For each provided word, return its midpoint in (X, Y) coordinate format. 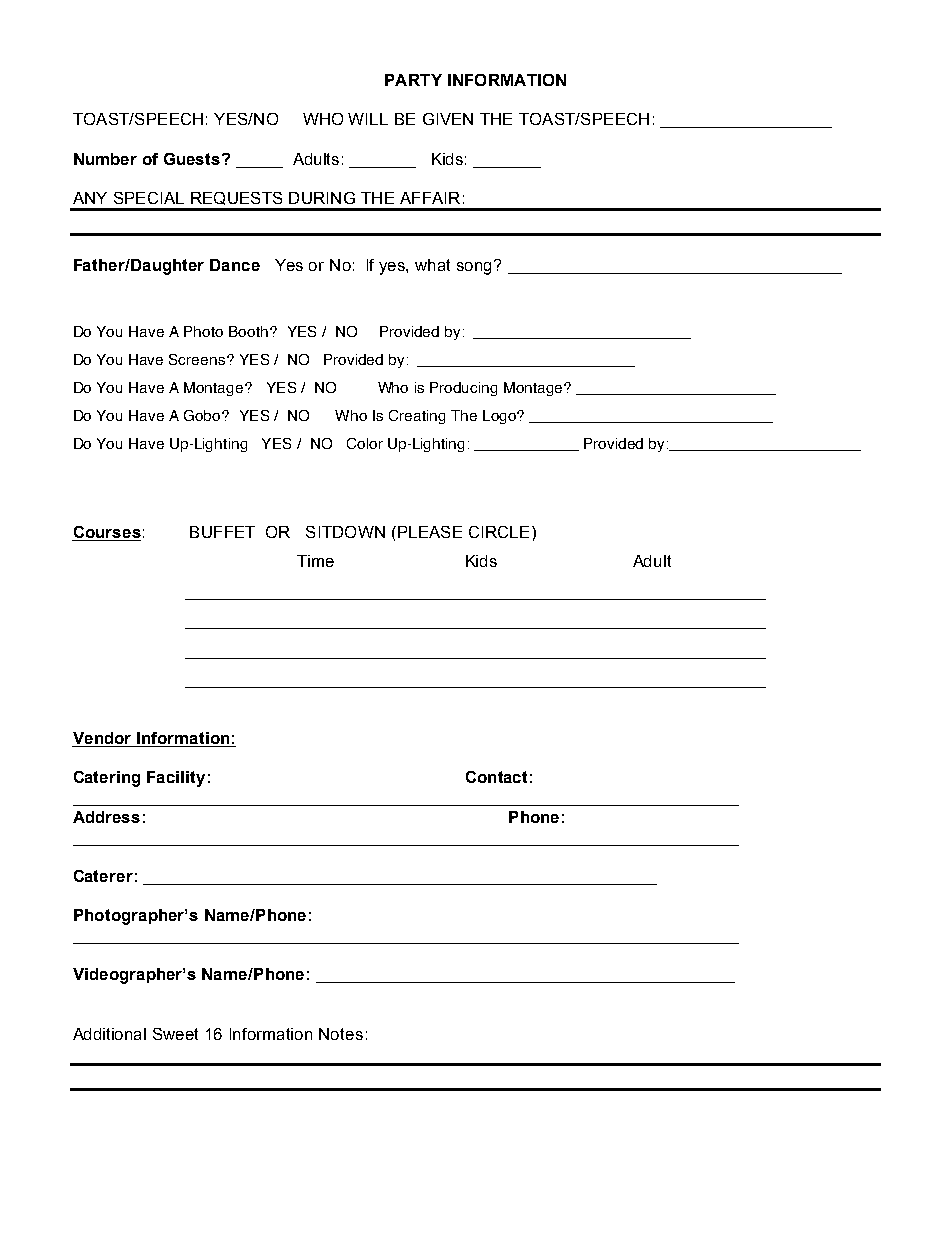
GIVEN (448, 119)
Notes (341, 1034)
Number (105, 159)
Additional (109, 1034)
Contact (496, 777)
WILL (368, 119)
